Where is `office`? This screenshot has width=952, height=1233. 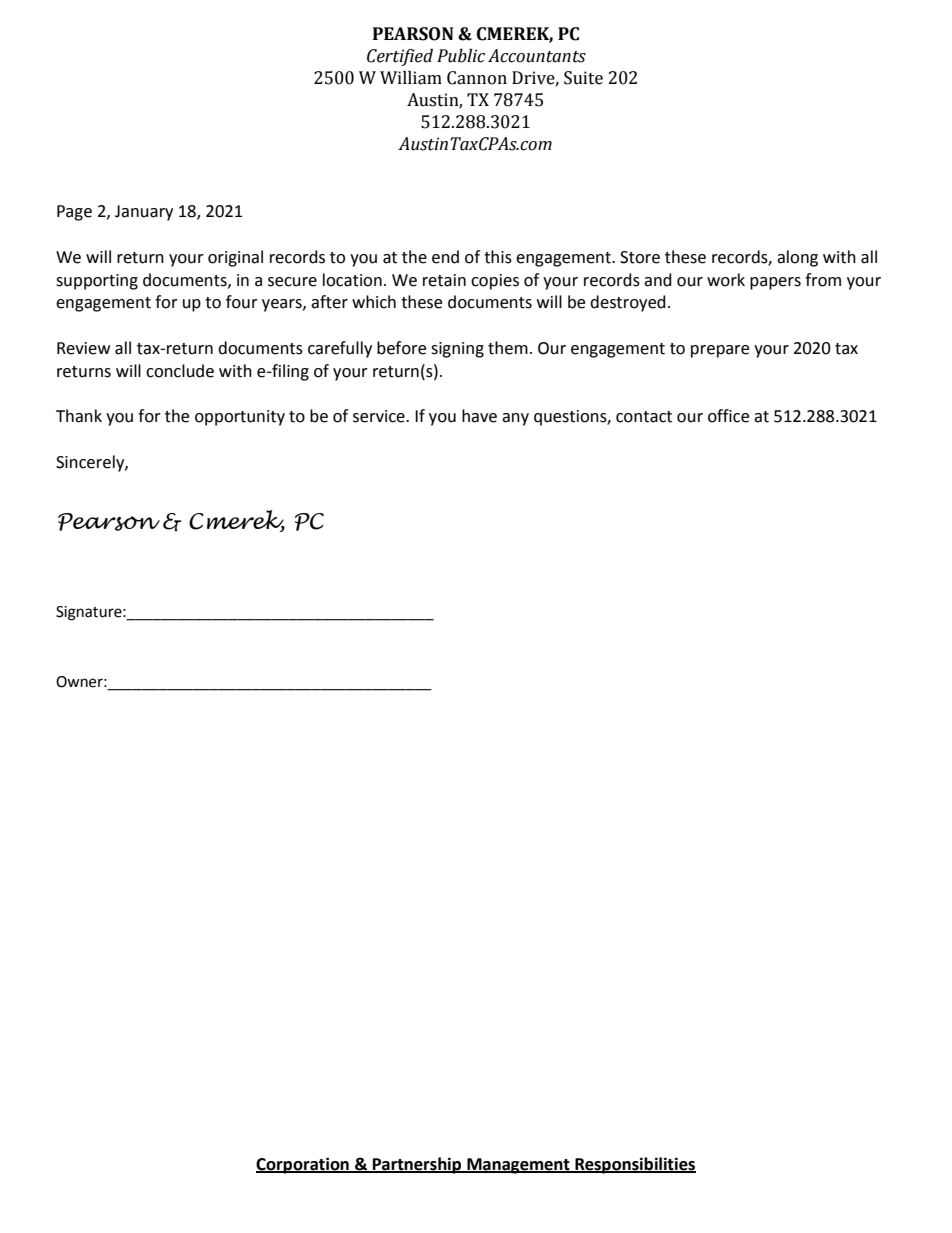 office is located at coordinates (728, 416).
